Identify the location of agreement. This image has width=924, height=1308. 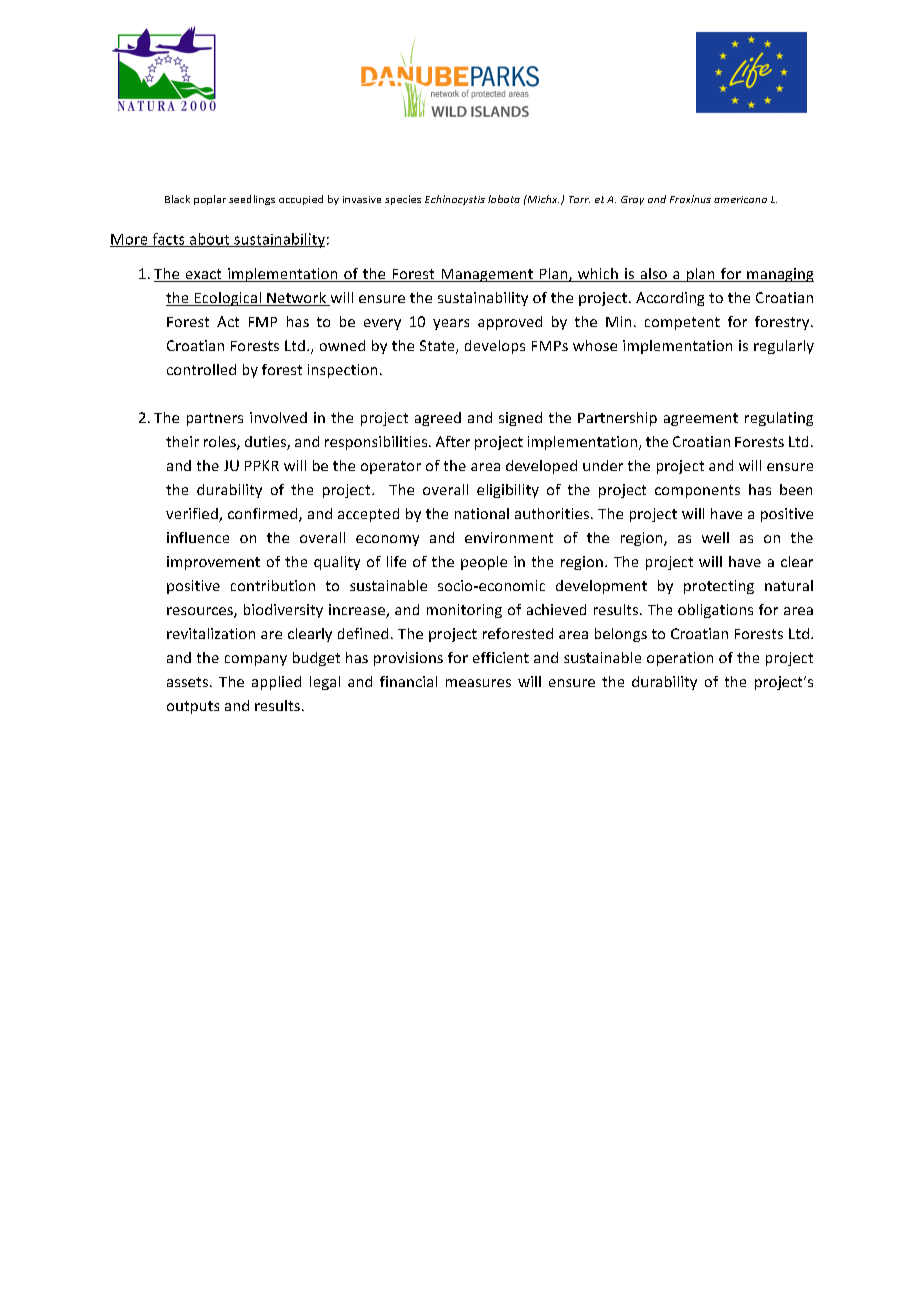
(701, 419).
